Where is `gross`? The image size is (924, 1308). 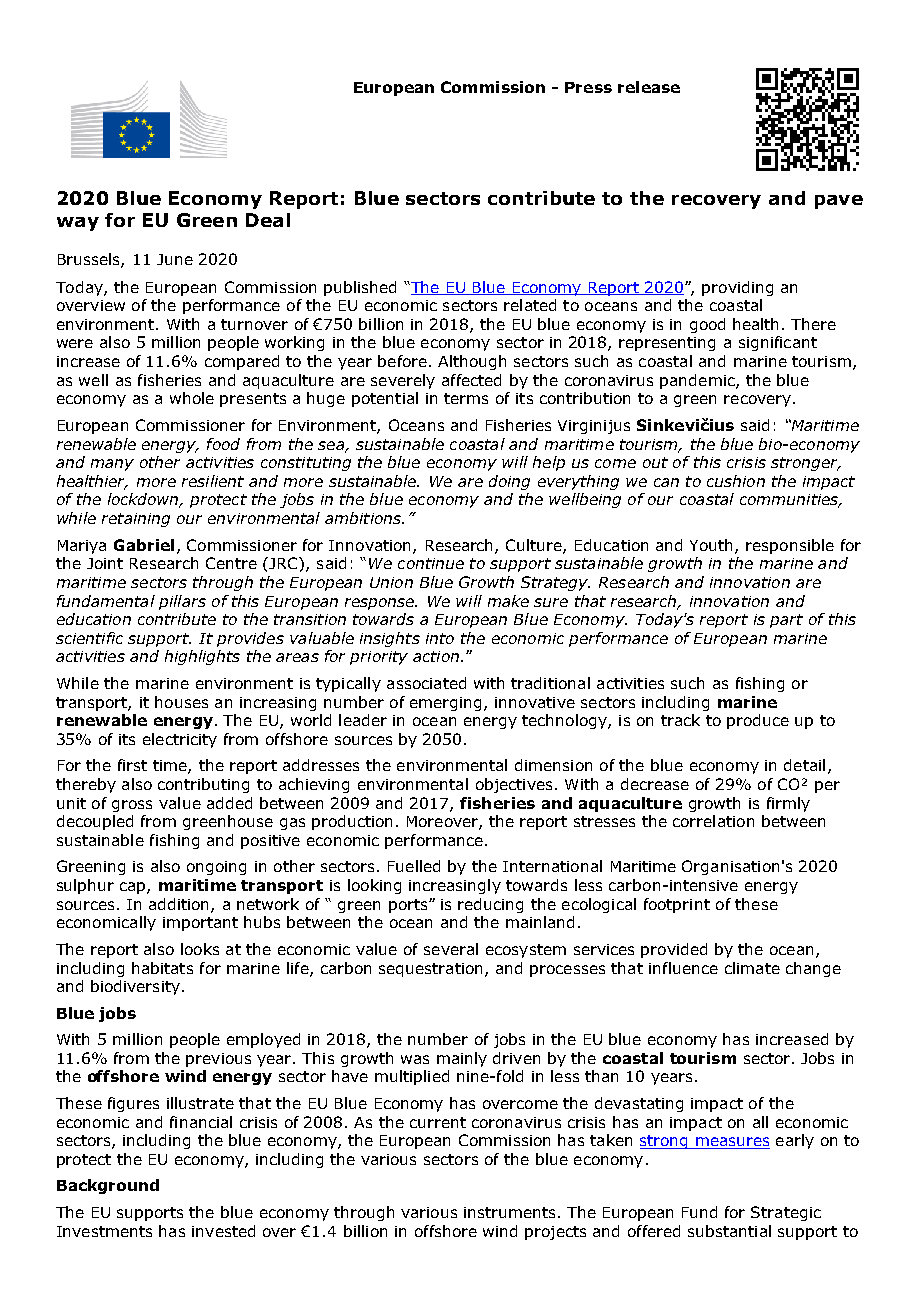 gross is located at coordinates (132, 806).
